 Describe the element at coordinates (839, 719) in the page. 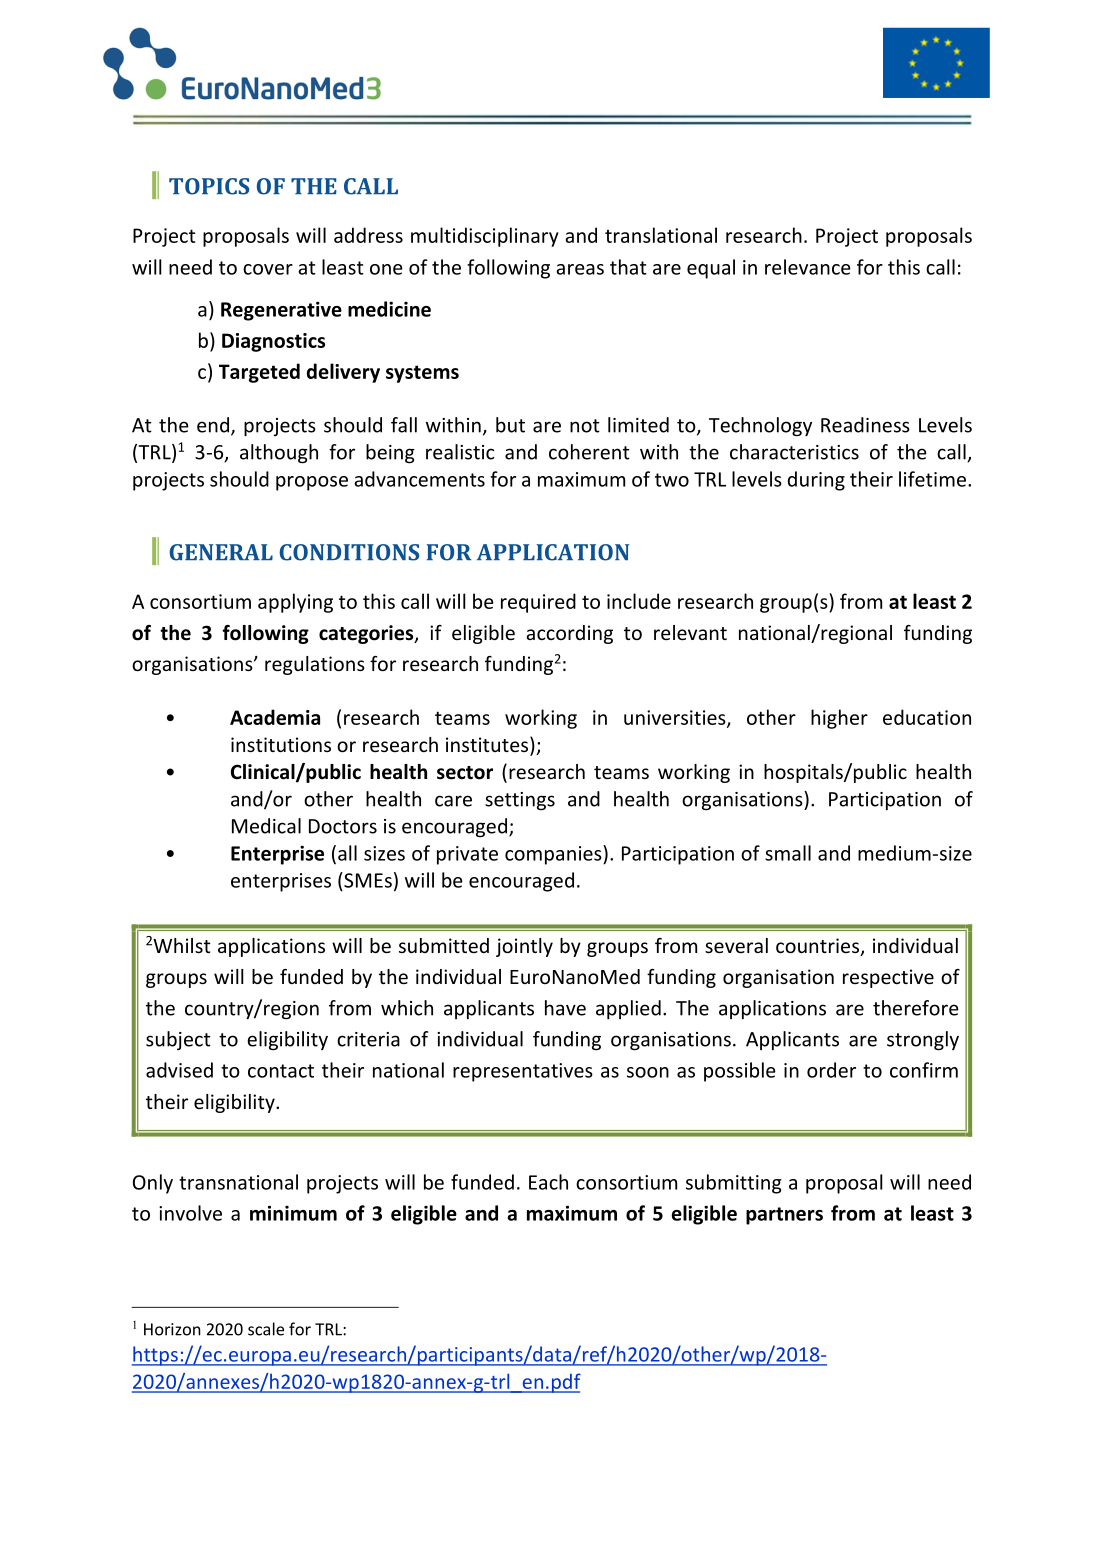

I see `higher` at that location.
